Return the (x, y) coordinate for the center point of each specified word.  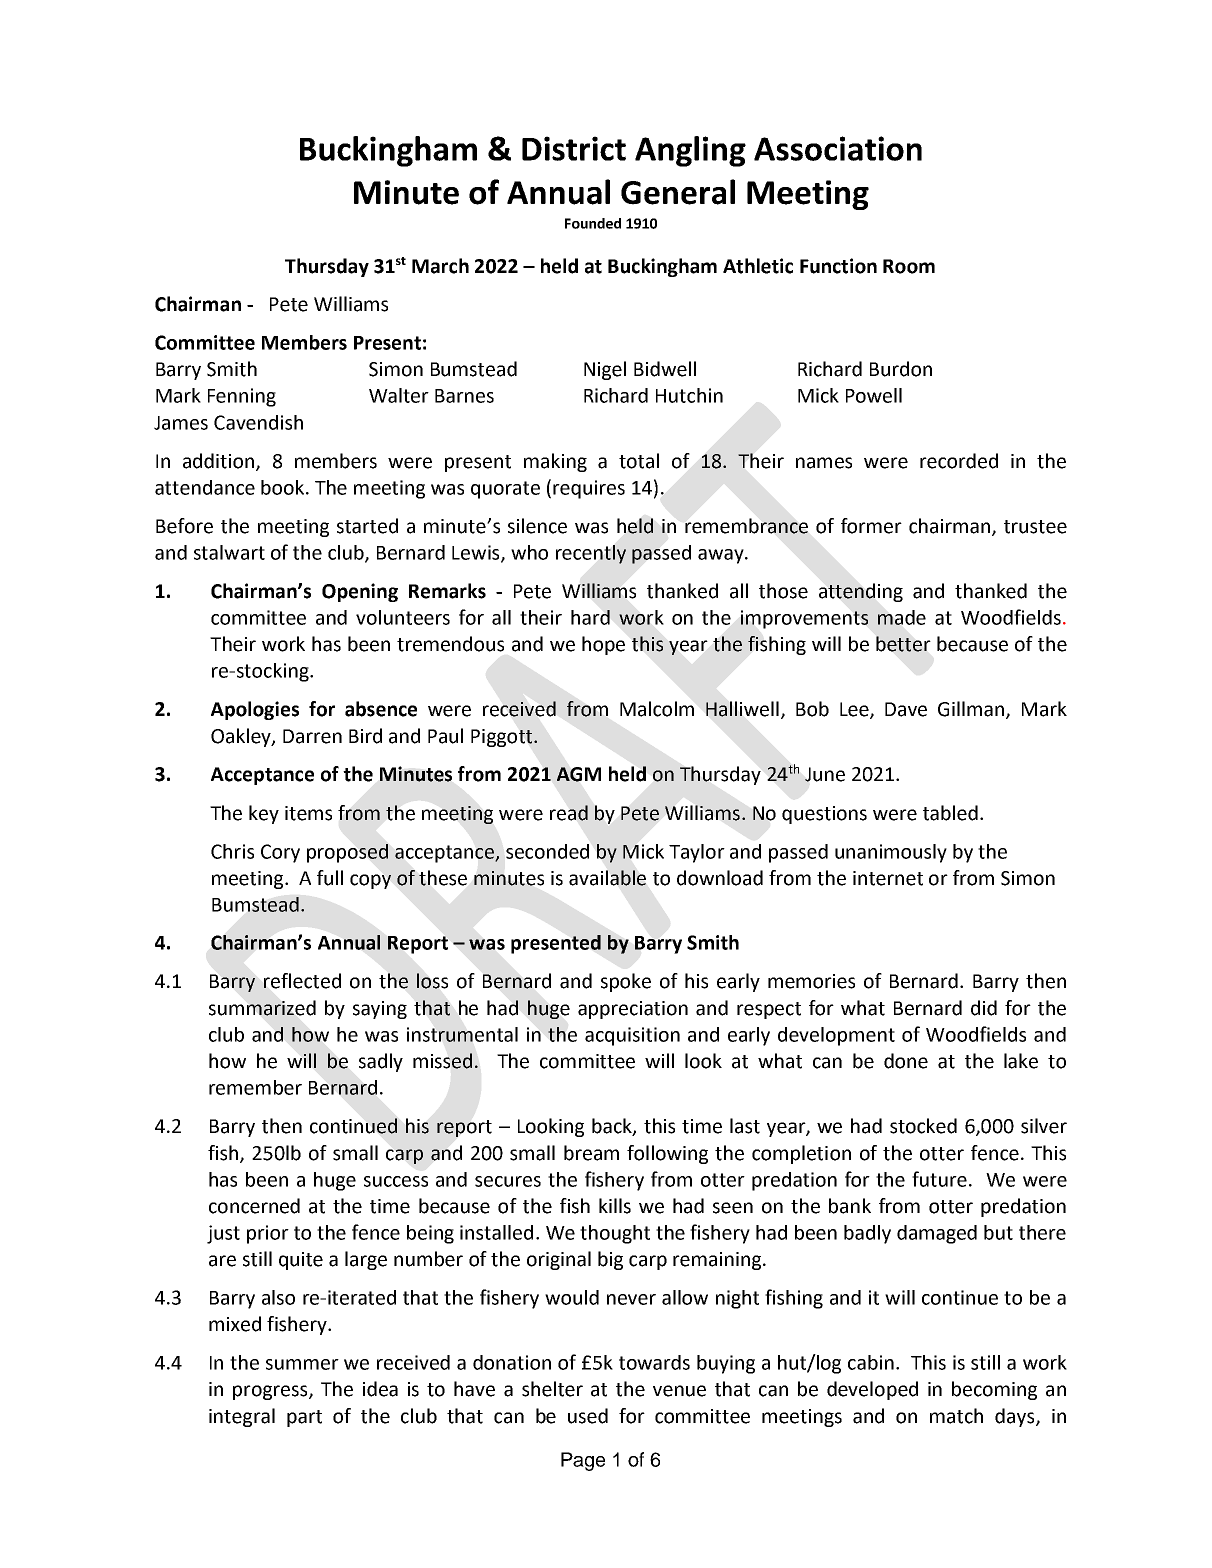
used (588, 1416)
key (264, 814)
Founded (593, 223)
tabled (950, 813)
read (569, 813)
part (304, 1418)
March (440, 266)
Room (909, 266)
